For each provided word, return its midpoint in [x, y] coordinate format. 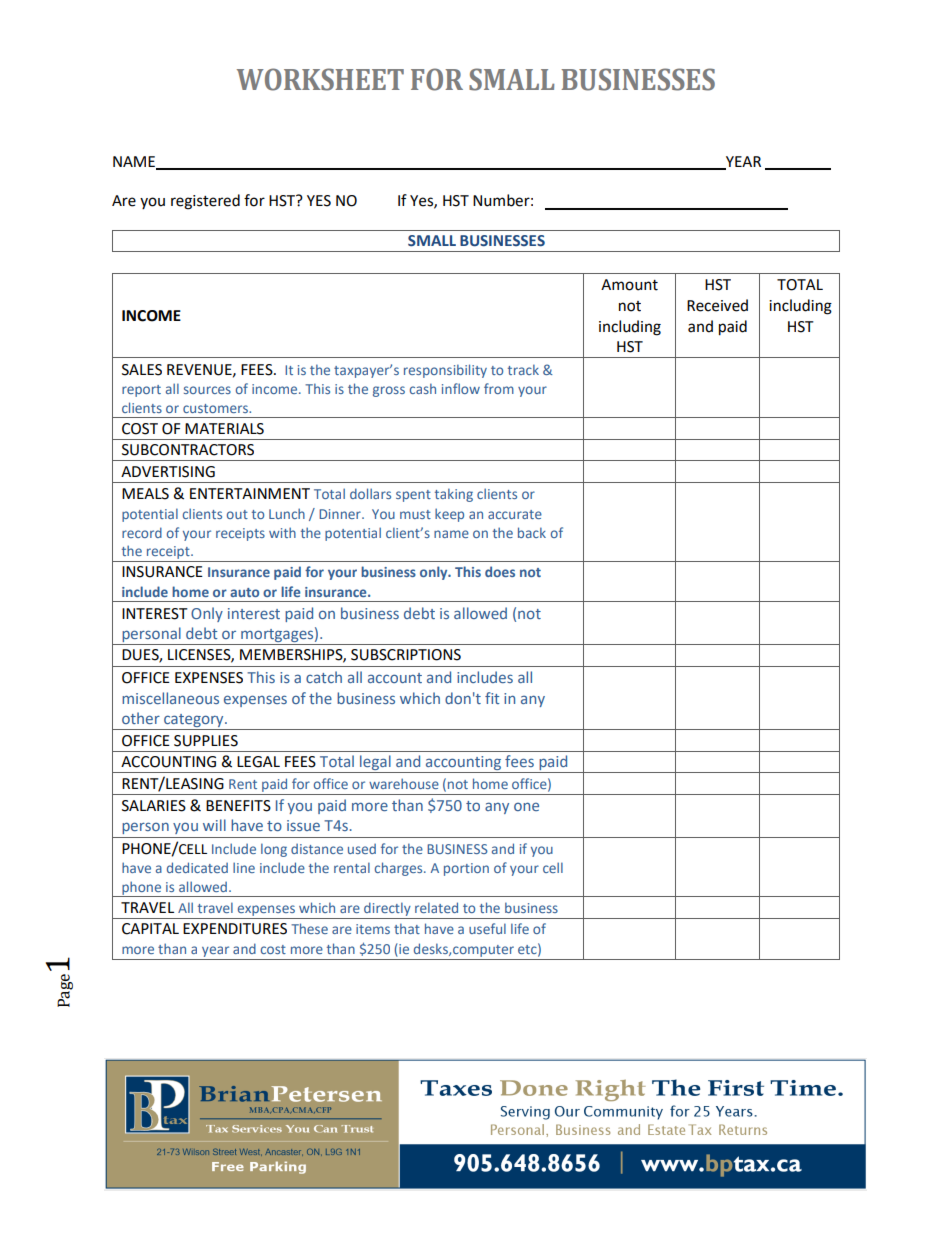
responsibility [445, 371]
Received [717, 305]
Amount [629, 285]
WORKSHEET [320, 79]
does [500, 571]
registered [205, 202]
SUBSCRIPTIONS [406, 655]
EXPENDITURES [235, 929]
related [436, 907]
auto [244, 592]
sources [207, 390]
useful [487, 928]
